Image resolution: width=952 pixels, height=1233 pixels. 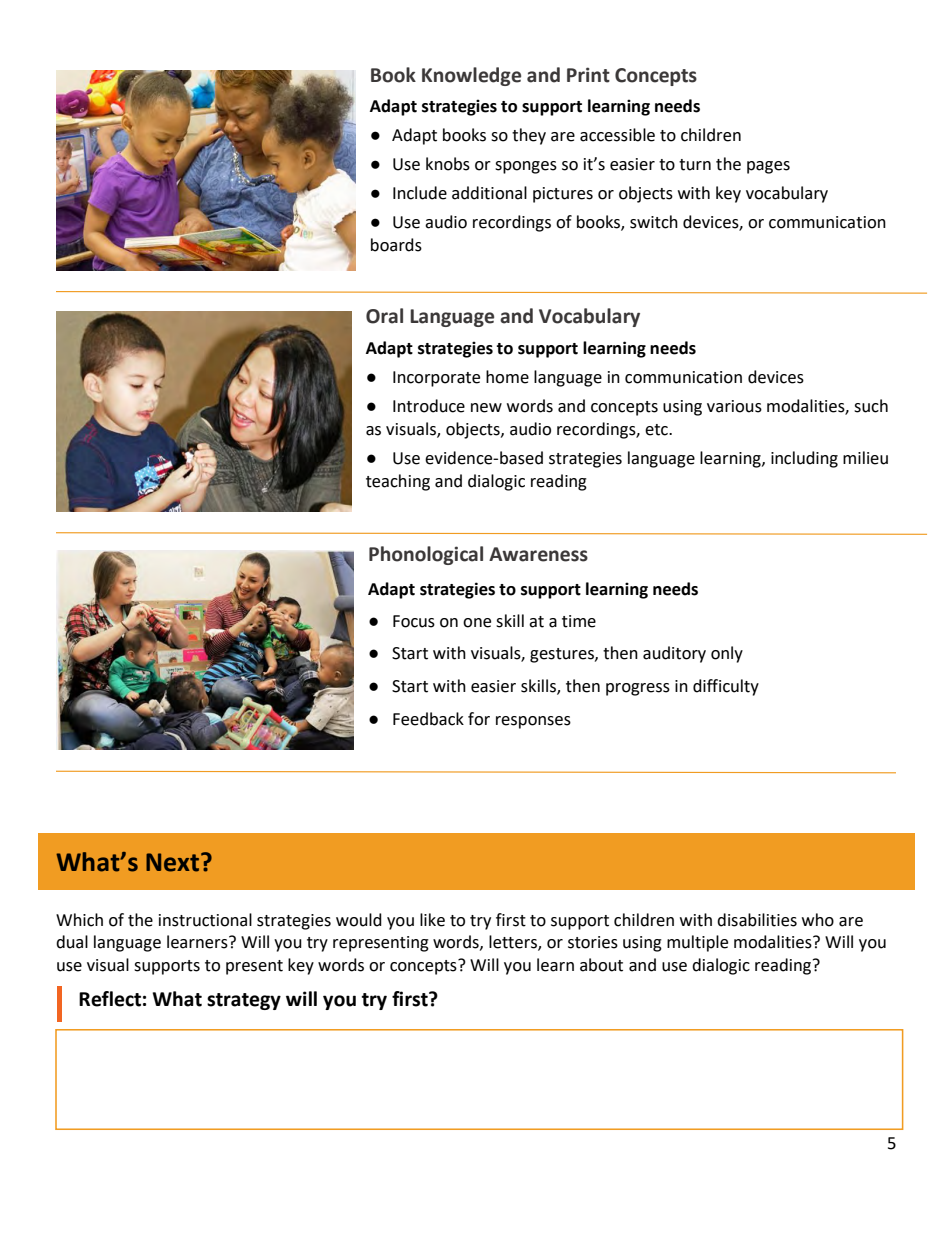 I want to click on teaching, so click(x=398, y=482).
